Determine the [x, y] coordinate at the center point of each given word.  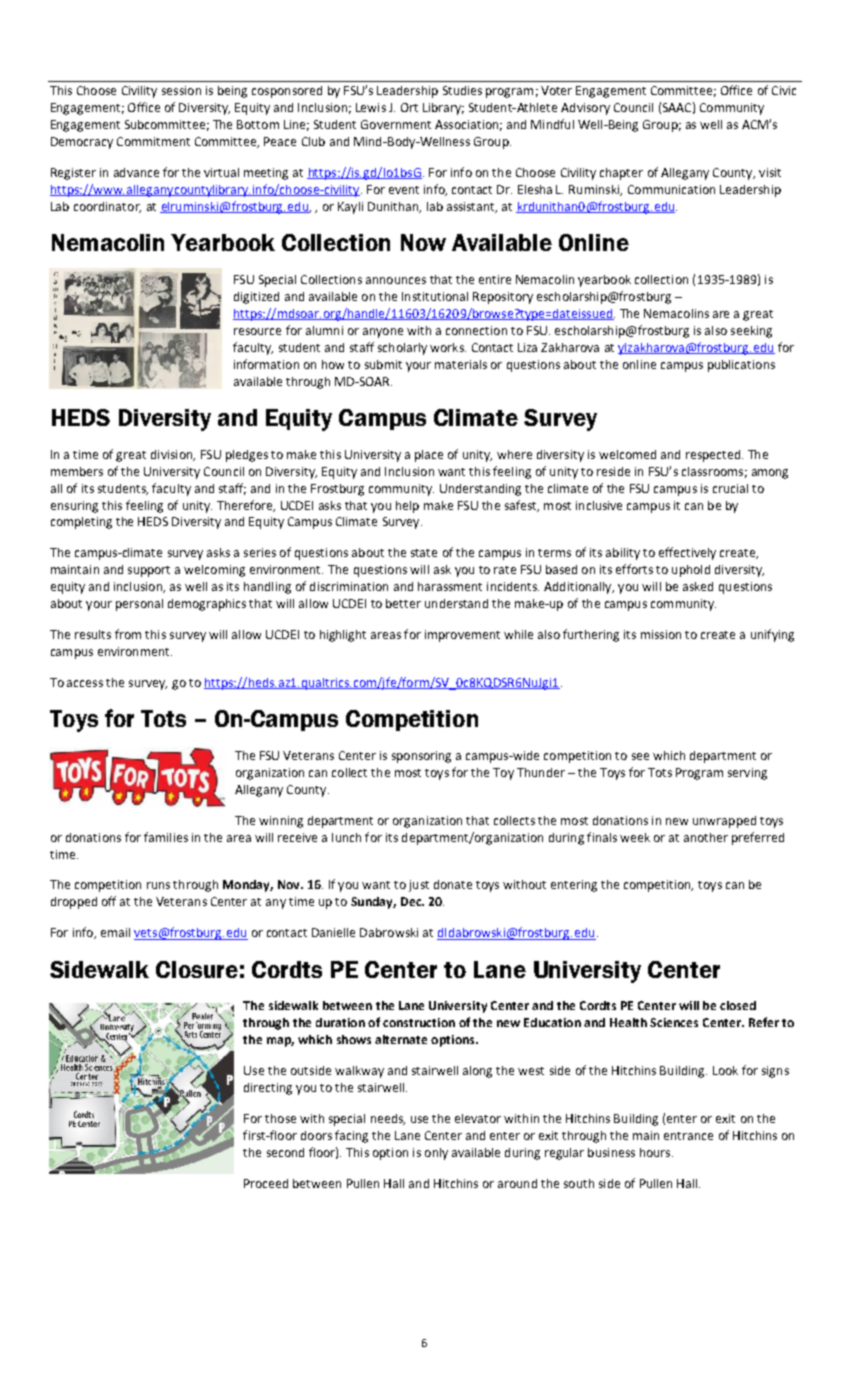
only [436, 1154]
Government [396, 124]
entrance [688, 1136]
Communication [671, 189]
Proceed [266, 1183]
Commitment [153, 141]
